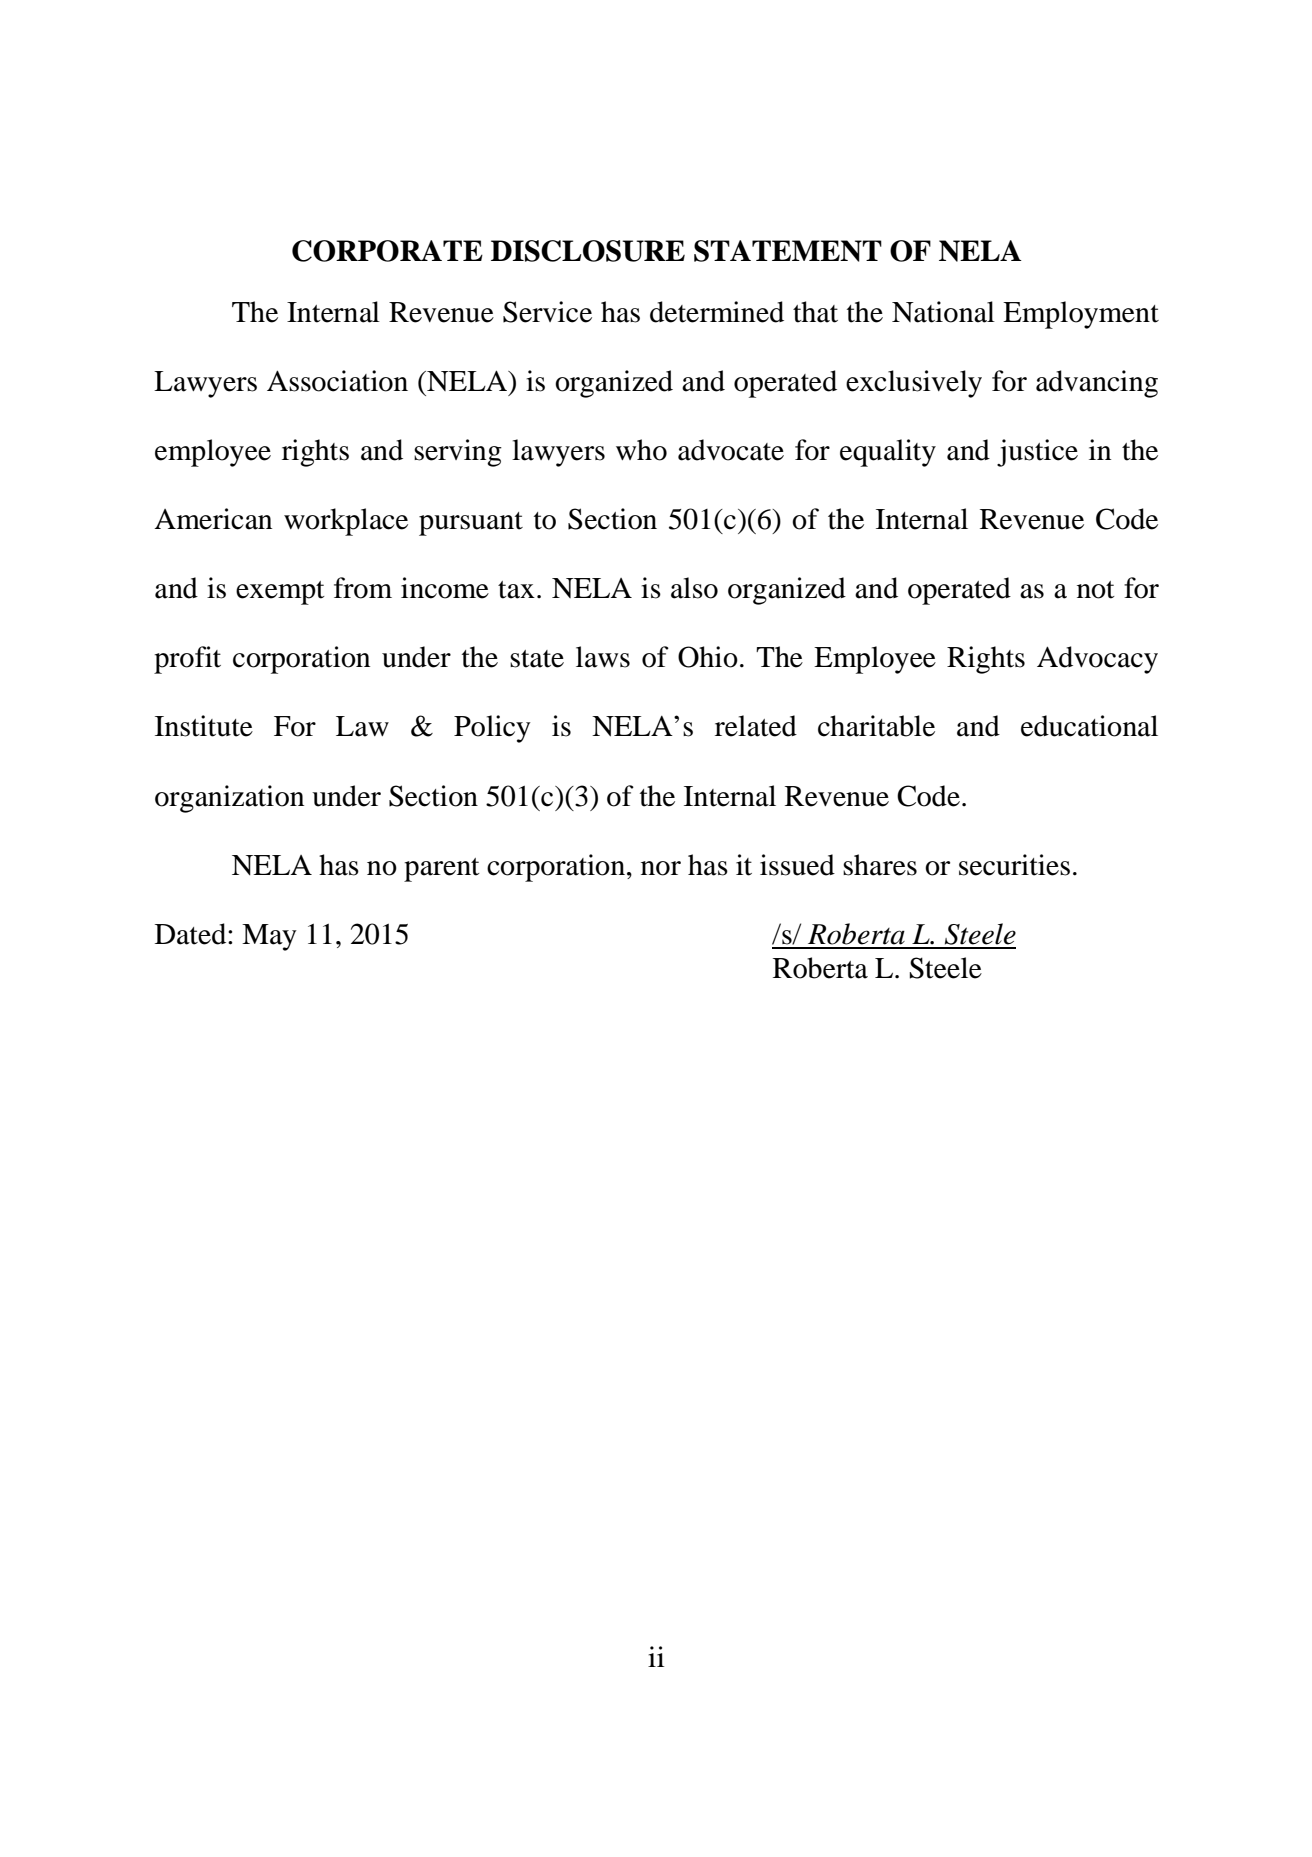  What do you see at coordinates (1096, 590) in the document?
I see `not` at bounding box center [1096, 590].
